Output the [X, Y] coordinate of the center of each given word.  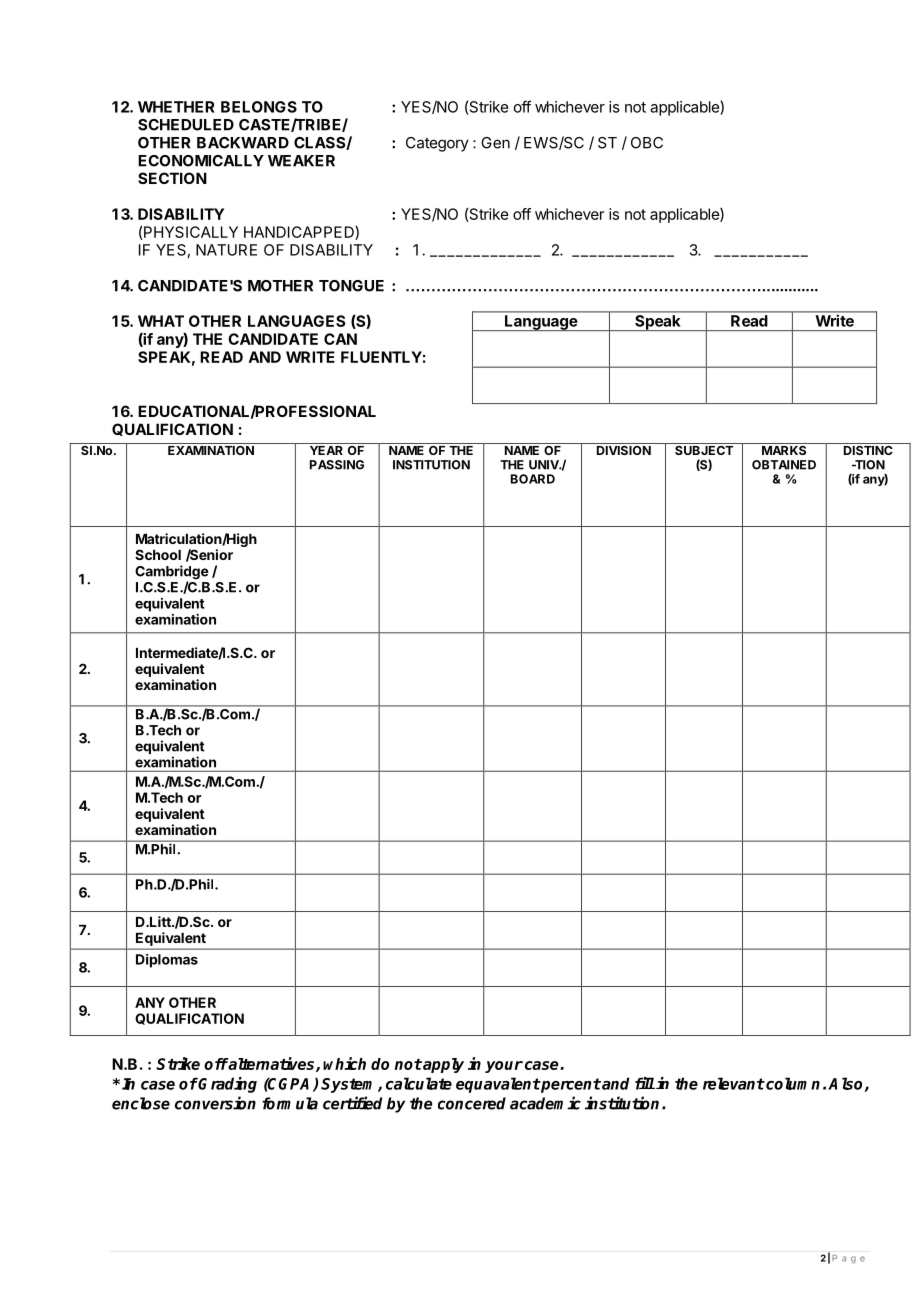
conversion [215, 1103]
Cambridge [172, 573]
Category [437, 144]
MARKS [784, 449]
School [158, 554]
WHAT [161, 321]
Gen [495, 143]
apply [442, 1065]
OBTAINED [784, 465]
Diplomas [167, 961]
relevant [734, 1083]
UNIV [544, 465]
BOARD [533, 479]
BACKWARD [243, 143]
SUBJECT [704, 449]
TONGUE [351, 286]
